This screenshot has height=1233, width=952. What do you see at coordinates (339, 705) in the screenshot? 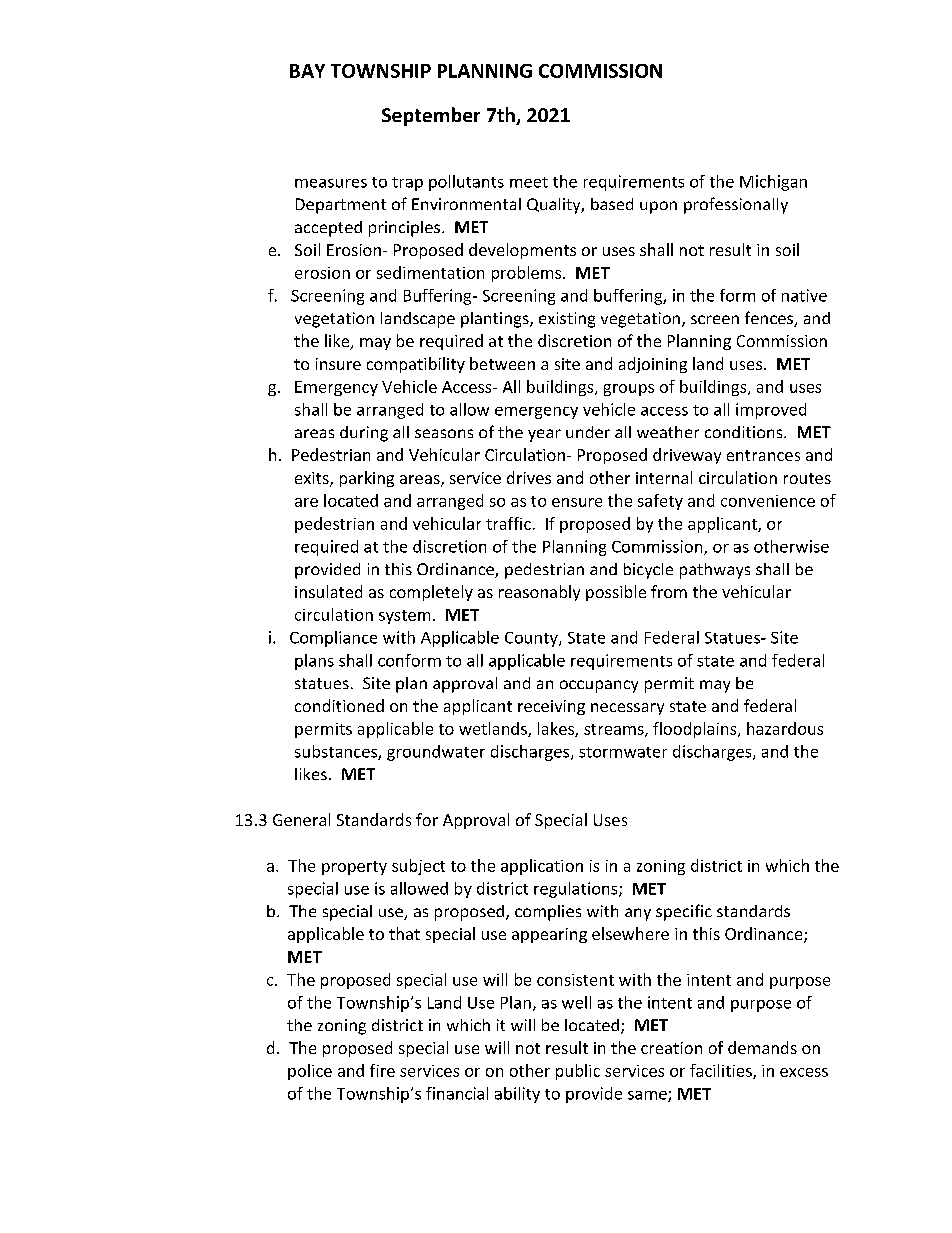
I see `conditioned` at bounding box center [339, 705].
